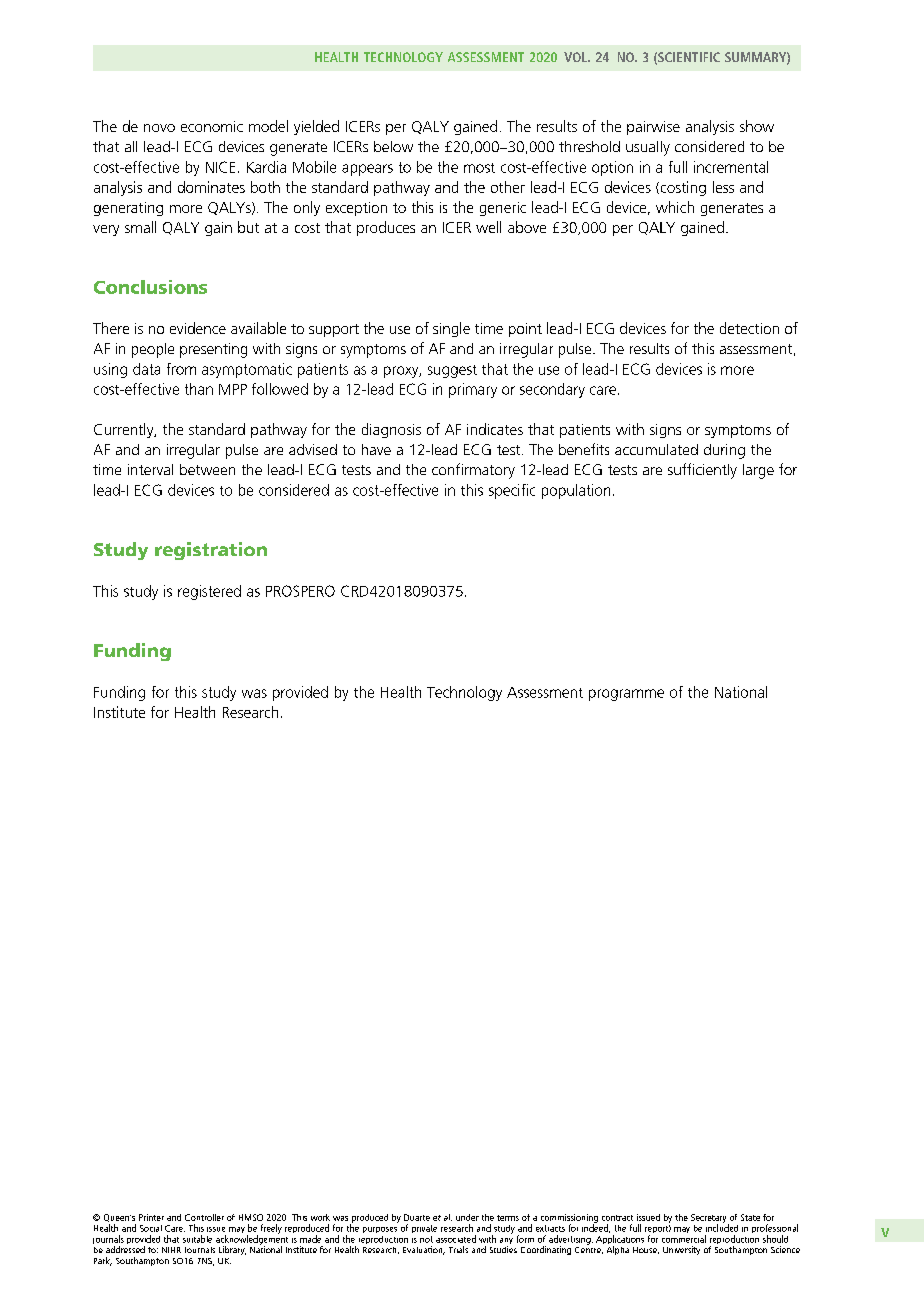  Describe the element at coordinates (393, 146) in the screenshot. I see `below` at that location.
